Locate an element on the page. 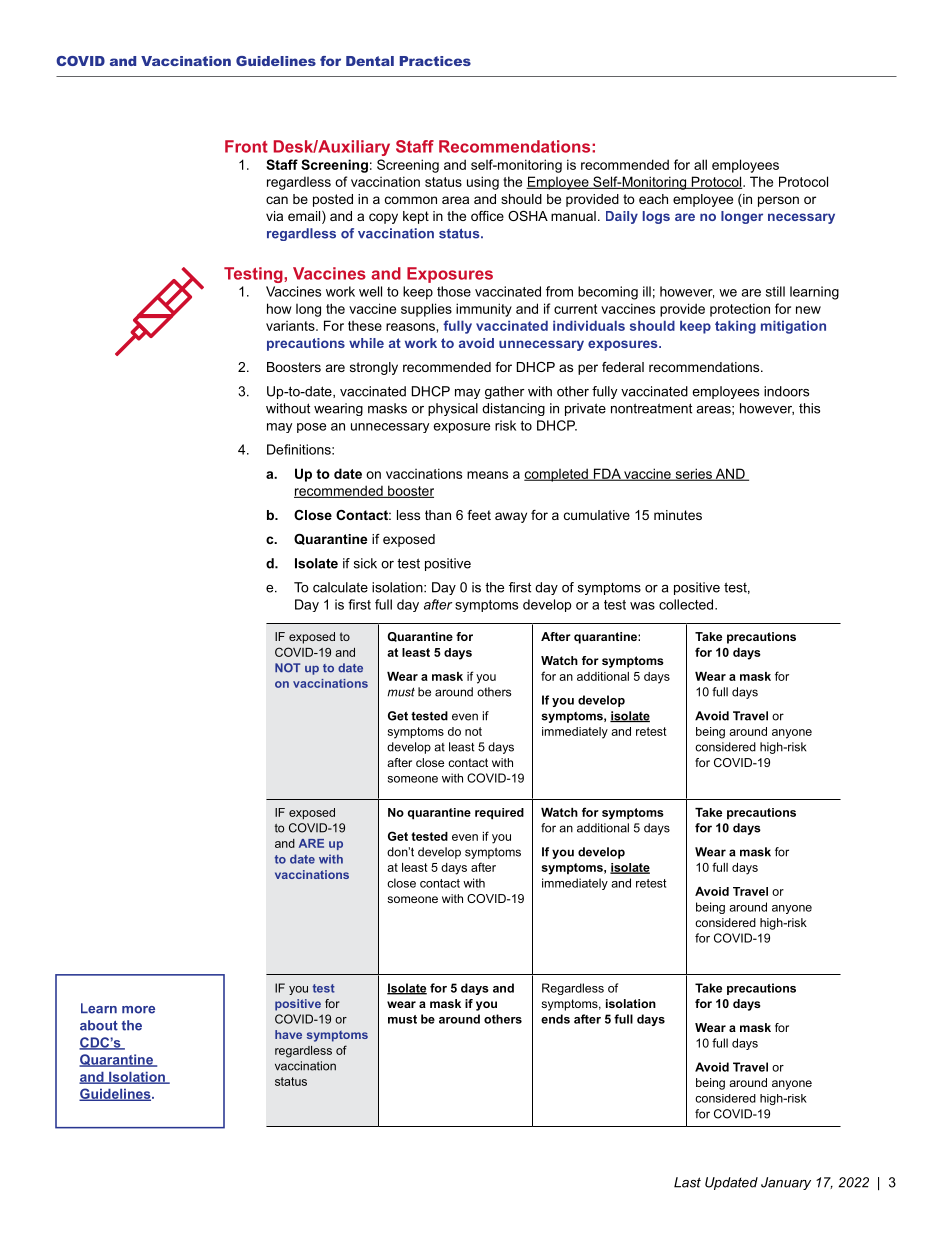 The width and height of the image is (952, 1233). variants is located at coordinates (291, 326).
